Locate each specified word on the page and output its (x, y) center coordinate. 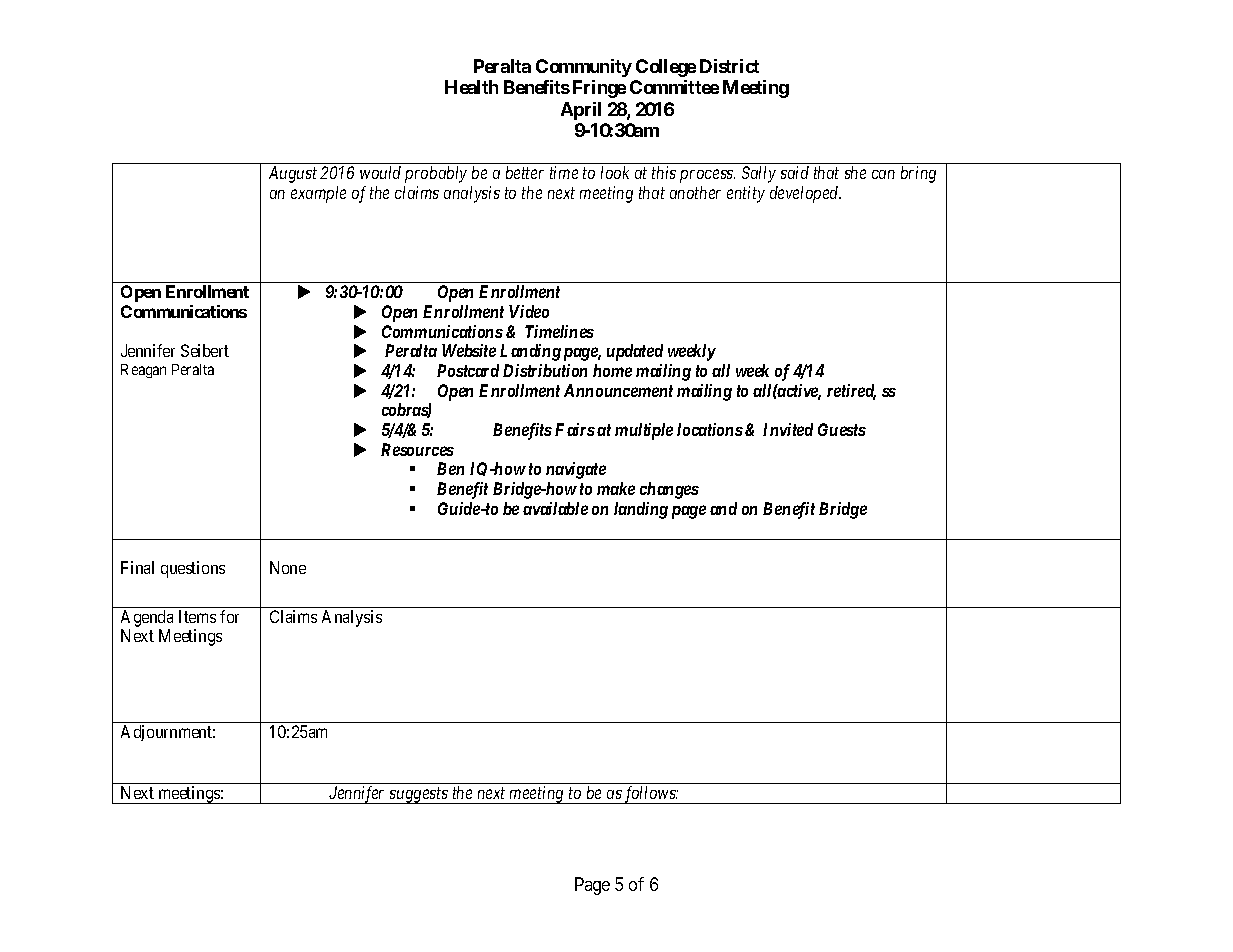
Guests (842, 429)
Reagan (143, 371)
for (229, 616)
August (293, 174)
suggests (419, 795)
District (729, 66)
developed (805, 194)
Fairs (575, 429)
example (318, 194)
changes (669, 490)
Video (529, 311)
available (555, 508)
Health (471, 87)
